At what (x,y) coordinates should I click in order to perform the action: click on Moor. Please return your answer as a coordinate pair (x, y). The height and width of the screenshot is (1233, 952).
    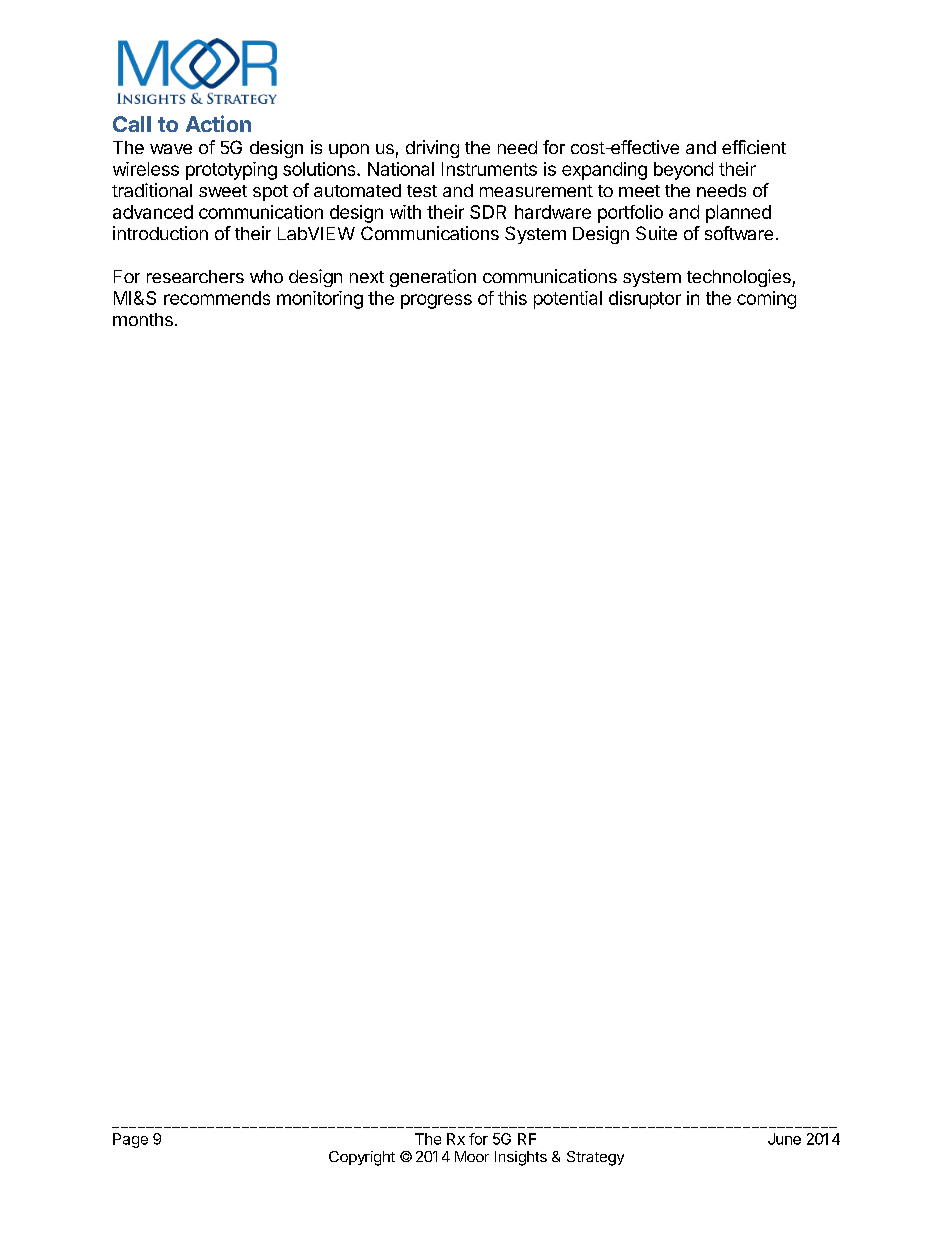
    Looking at the image, I should click on (472, 1156).
